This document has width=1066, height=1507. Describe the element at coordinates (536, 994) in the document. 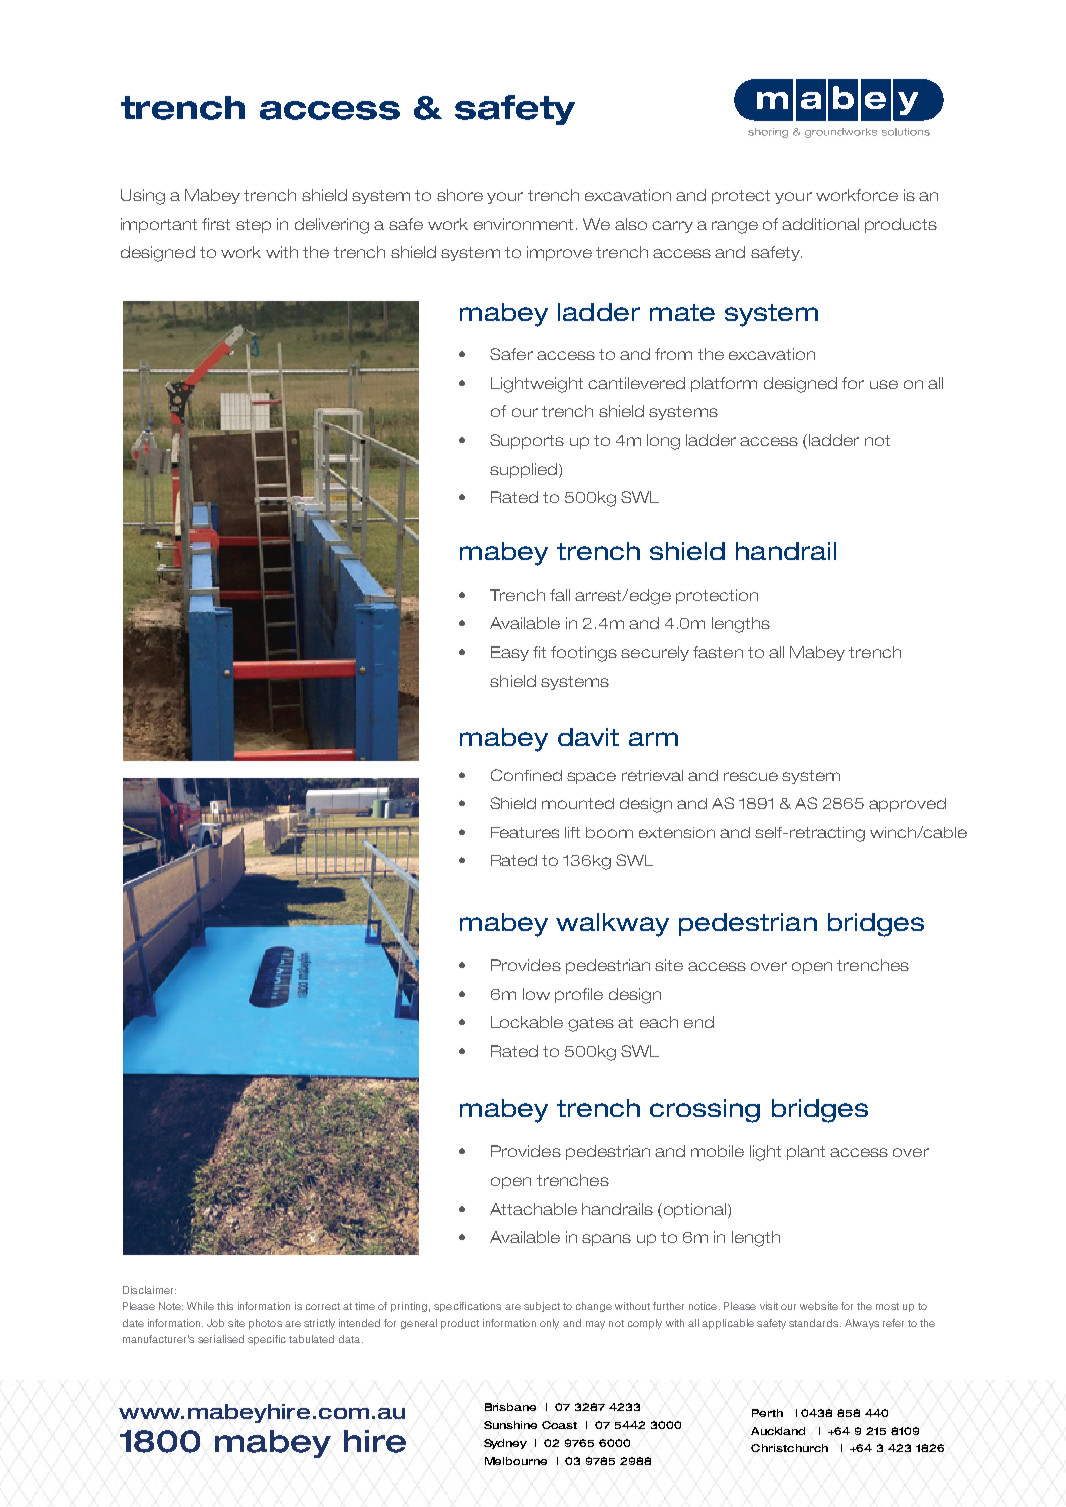

I see `low` at that location.
